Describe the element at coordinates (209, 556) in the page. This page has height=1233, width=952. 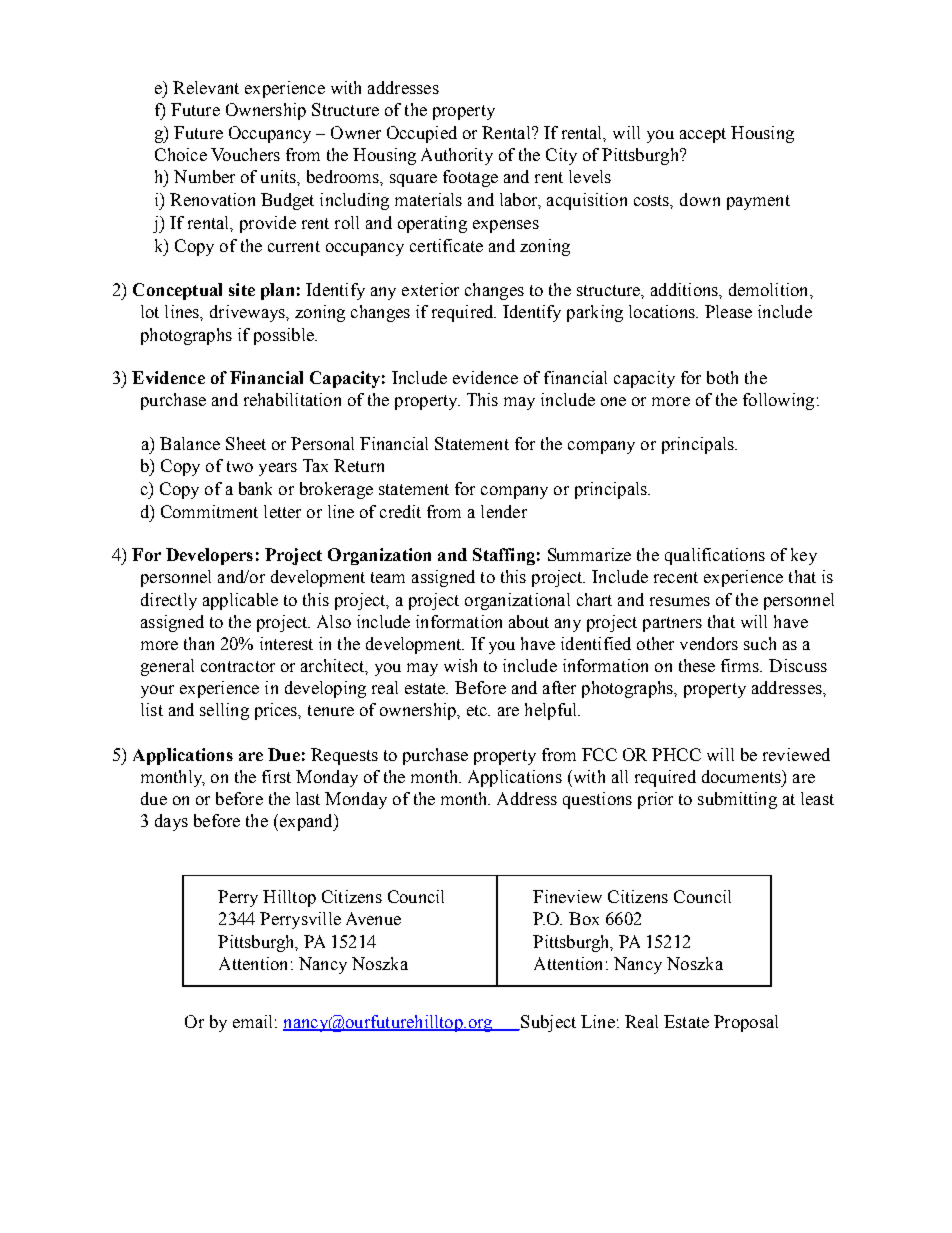
I see `Developers` at that location.
